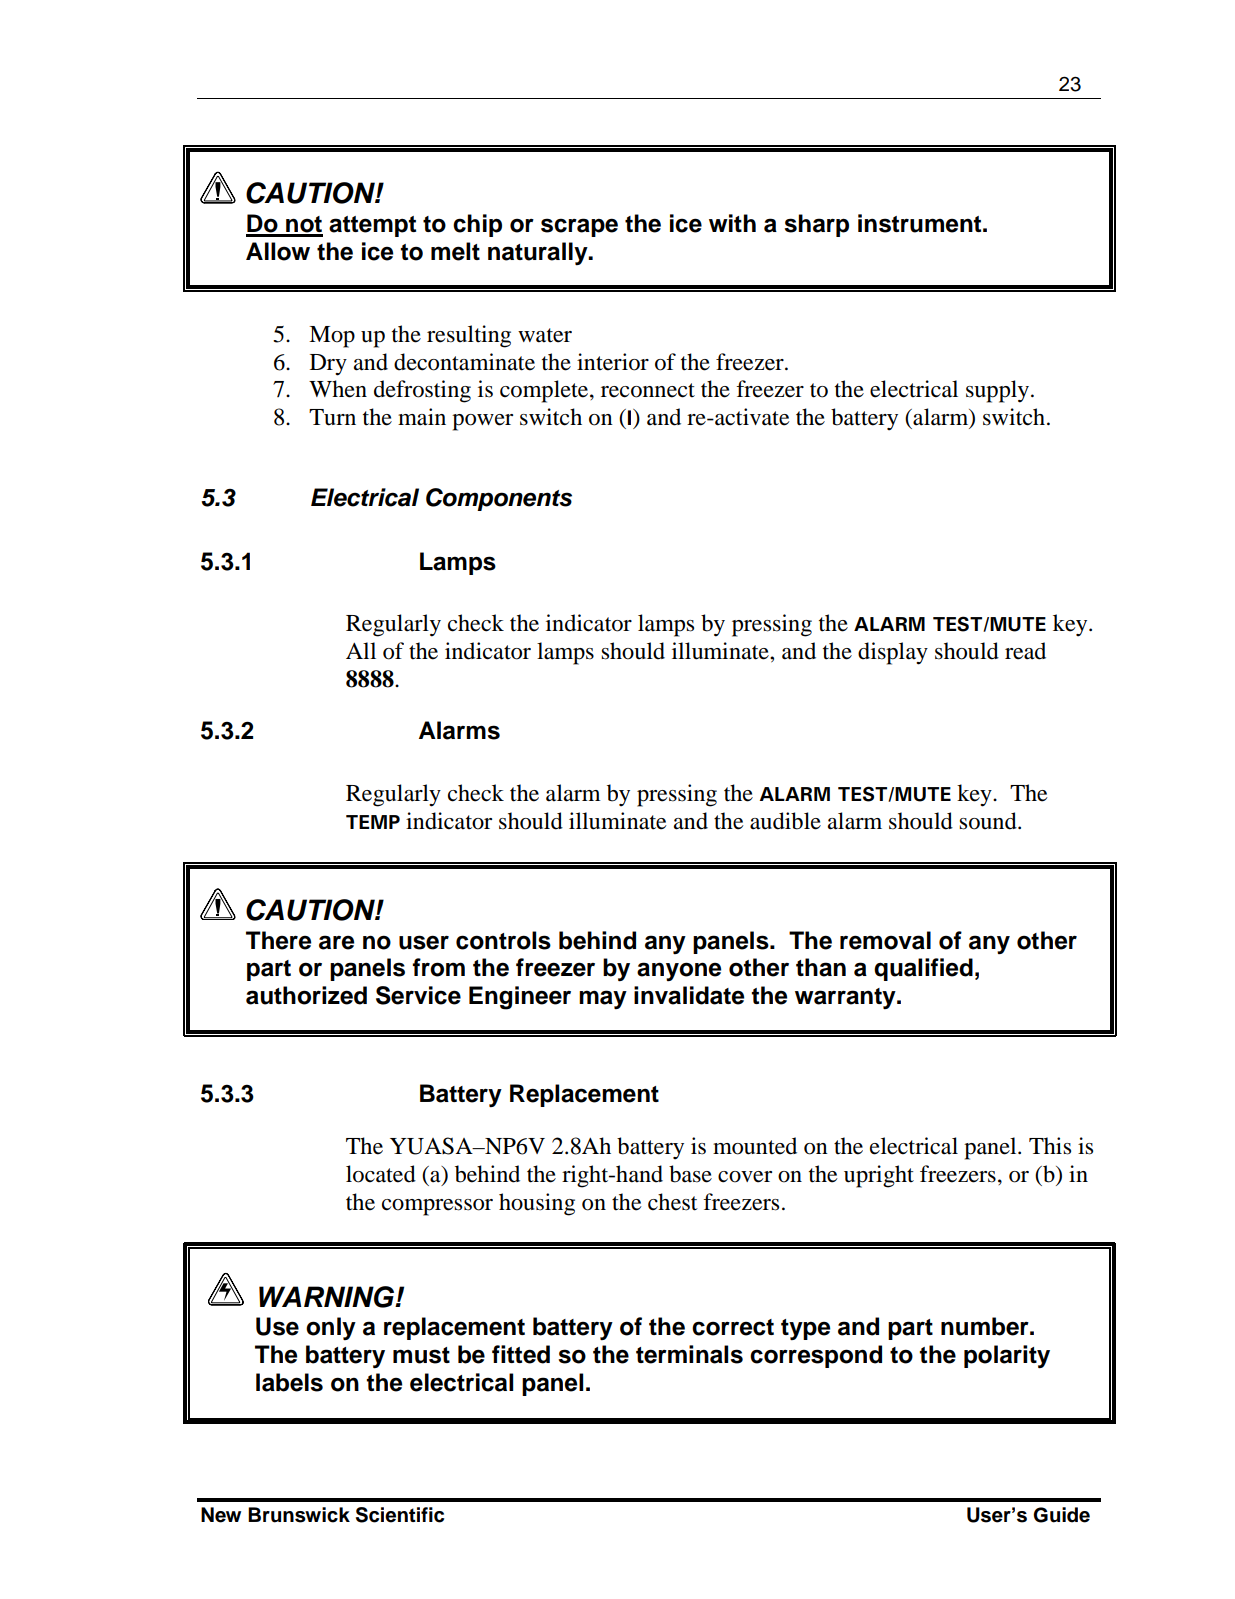  Describe the element at coordinates (1050, 1146) in the screenshot. I see `This` at that location.
